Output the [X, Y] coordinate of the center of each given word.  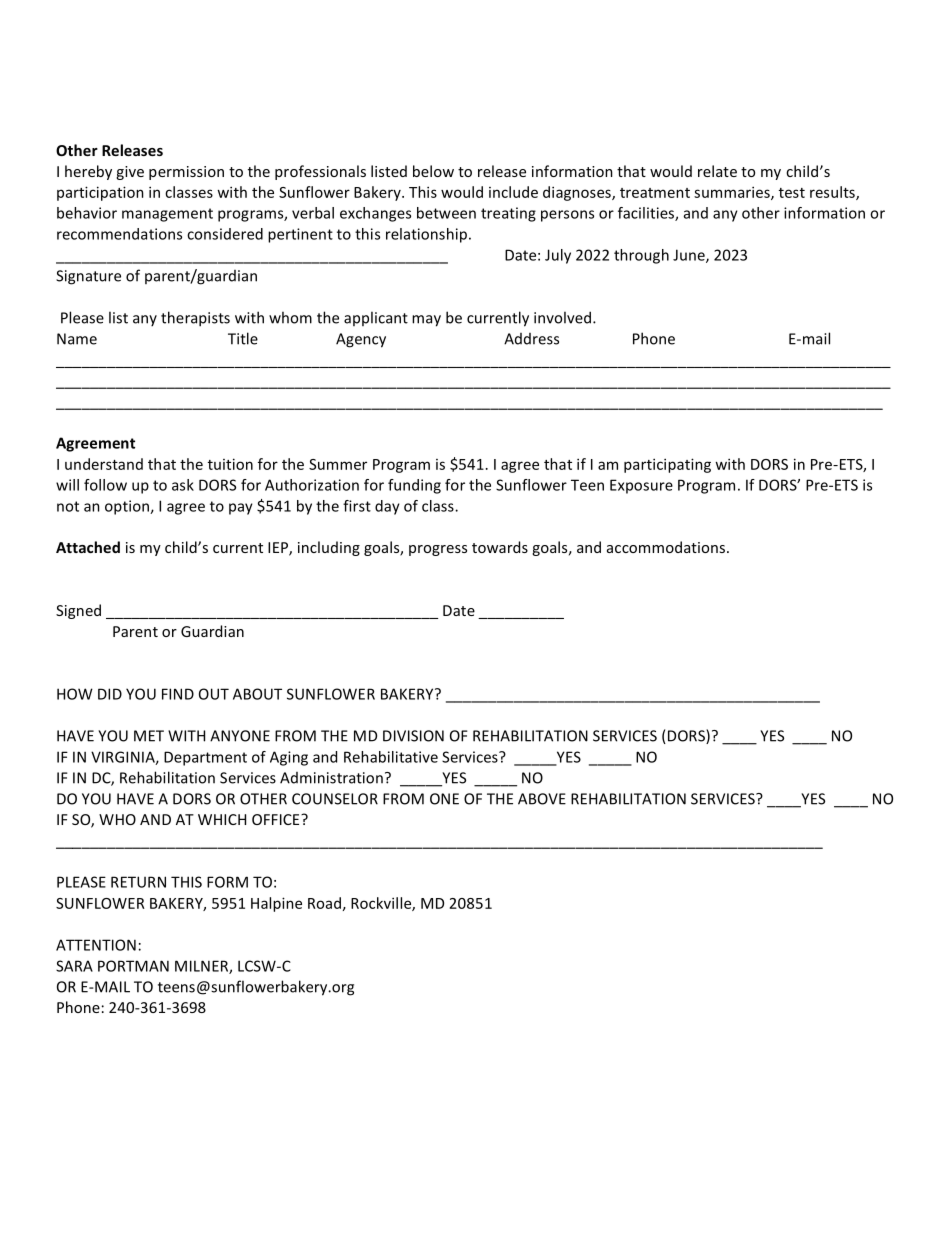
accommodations [666, 547]
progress [438, 550]
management [167, 215]
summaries [733, 193]
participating [667, 465]
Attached [88, 547]
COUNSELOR [335, 799]
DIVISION [413, 736]
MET [149, 736]
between [446, 213]
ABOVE [542, 799]
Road [324, 903]
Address [531, 339]
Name [77, 339]
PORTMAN [133, 966]
